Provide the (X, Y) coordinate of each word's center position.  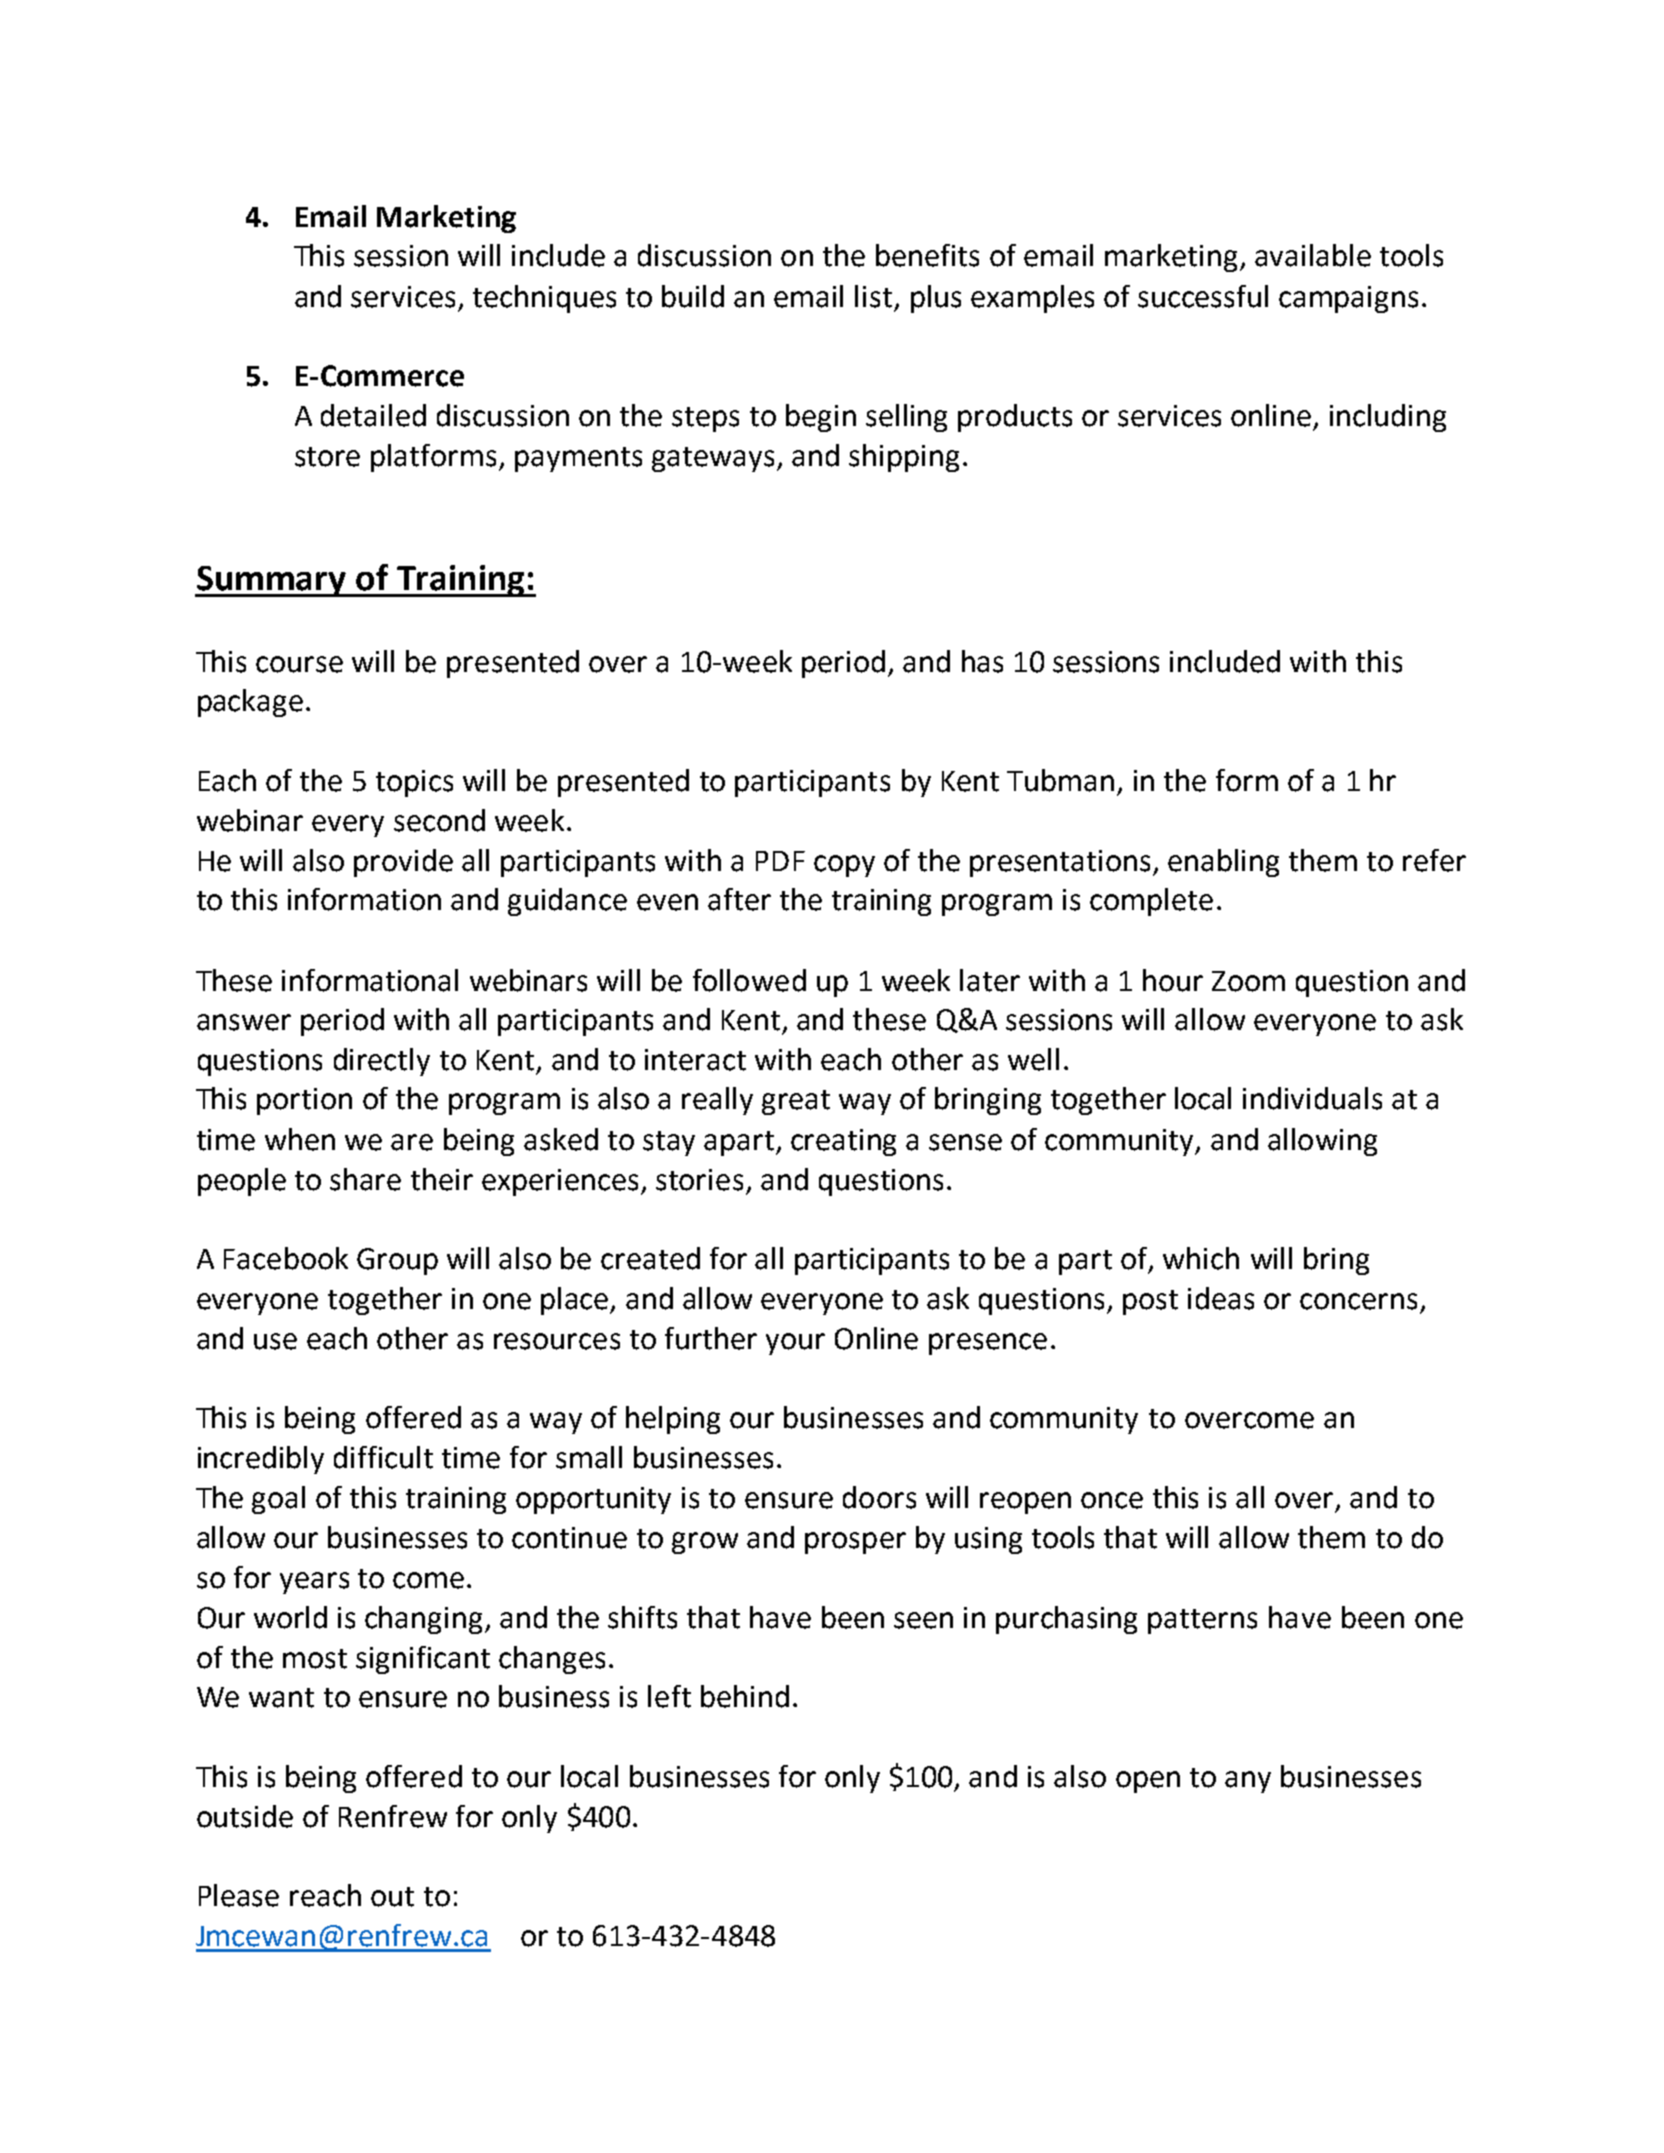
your (795, 1344)
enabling (1223, 863)
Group (397, 1261)
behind (745, 1696)
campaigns (1348, 299)
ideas (1221, 1298)
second (439, 820)
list (873, 296)
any (1248, 1782)
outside (245, 1816)
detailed (373, 415)
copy (844, 866)
